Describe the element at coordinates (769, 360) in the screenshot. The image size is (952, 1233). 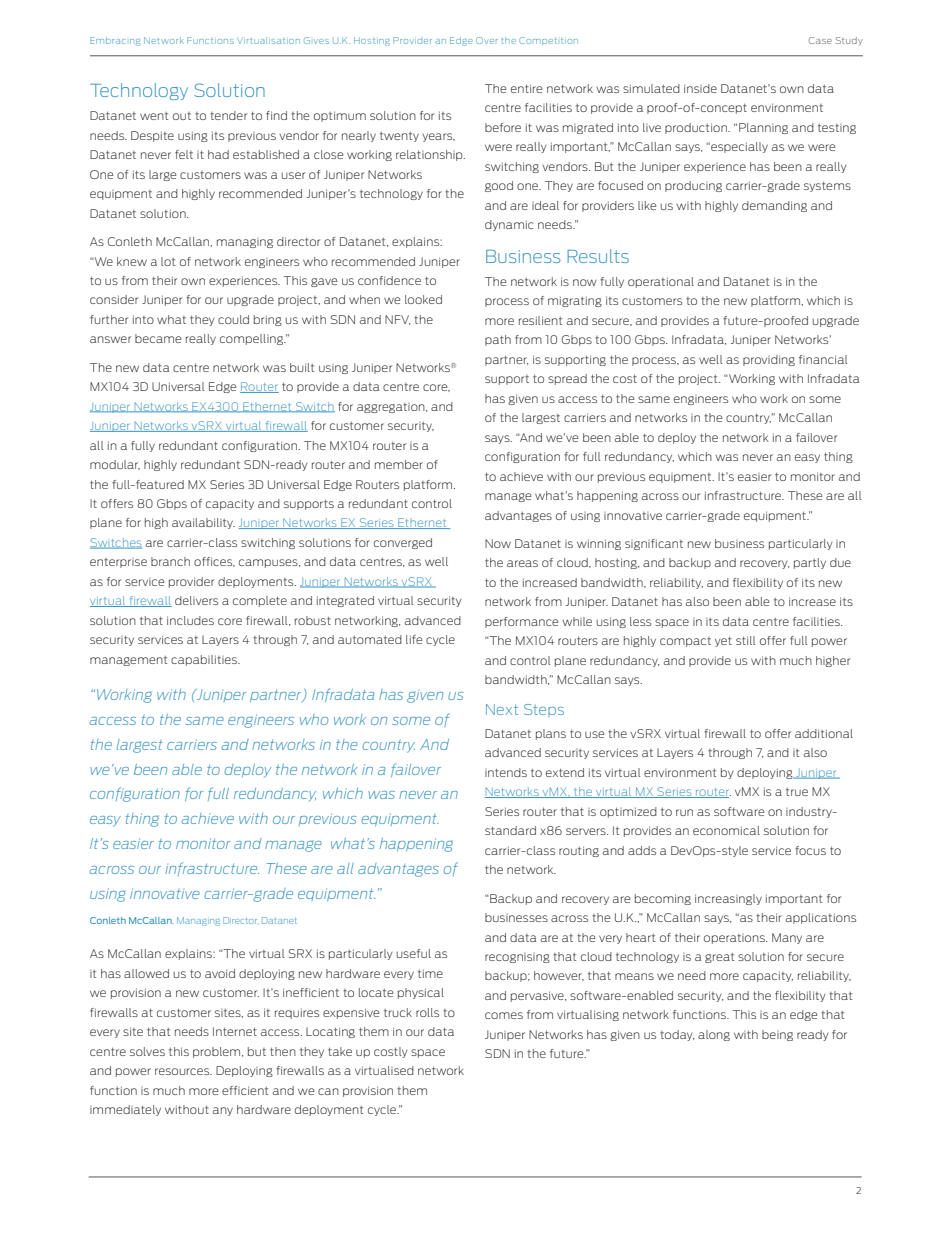
I see `providing` at that location.
